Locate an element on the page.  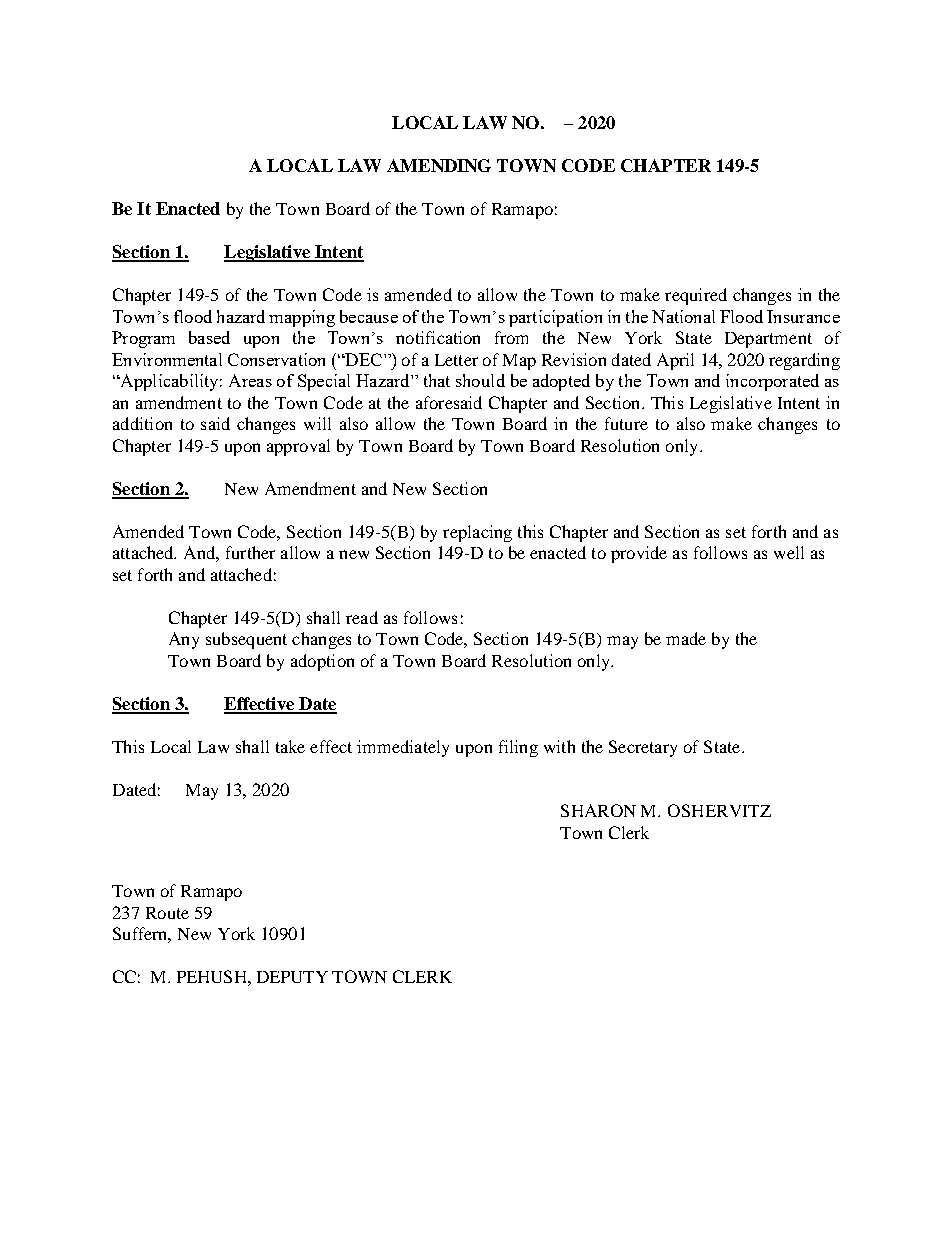
replacing is located at coordinates (477, 533).
